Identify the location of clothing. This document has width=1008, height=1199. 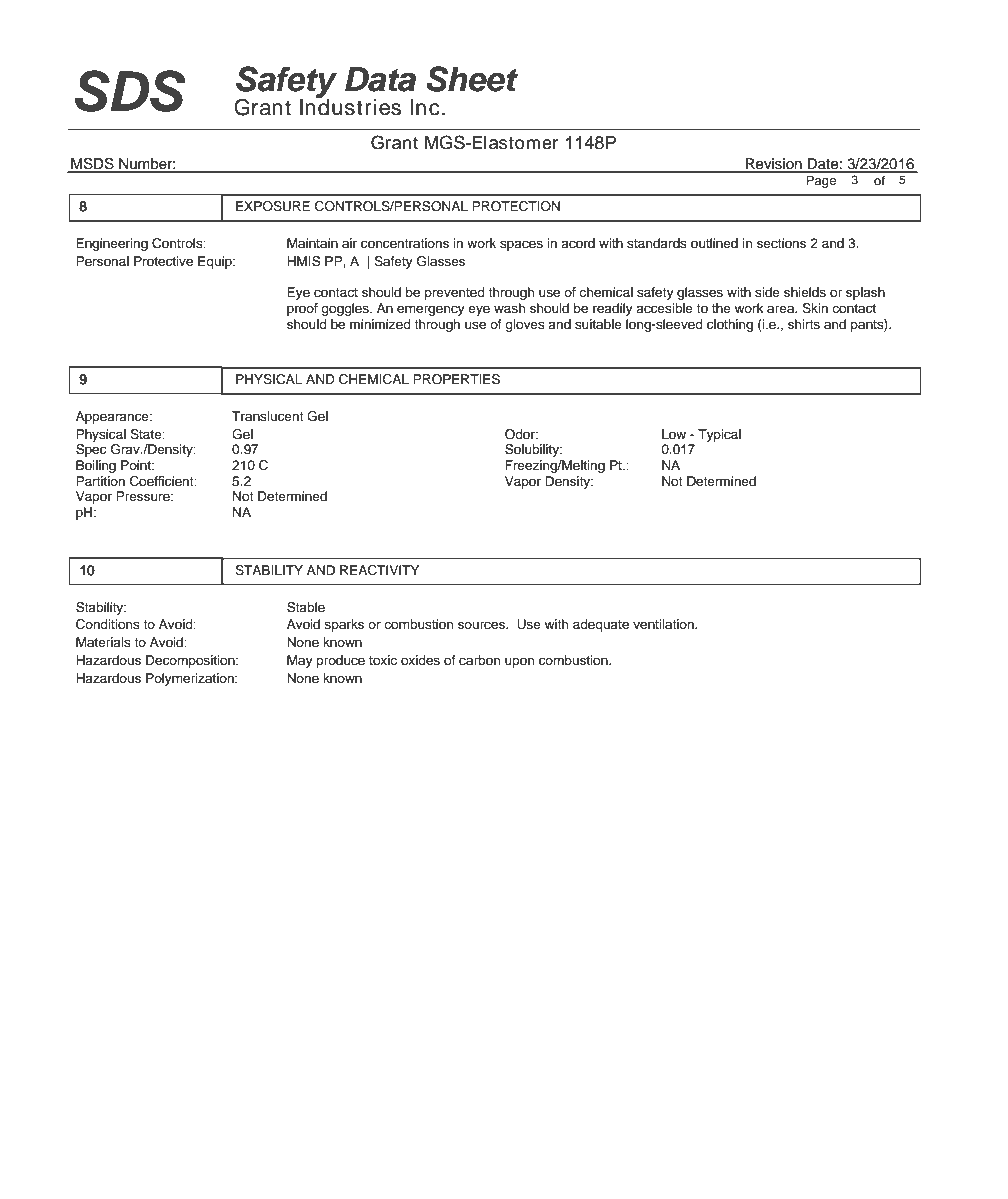
(730, 325).
